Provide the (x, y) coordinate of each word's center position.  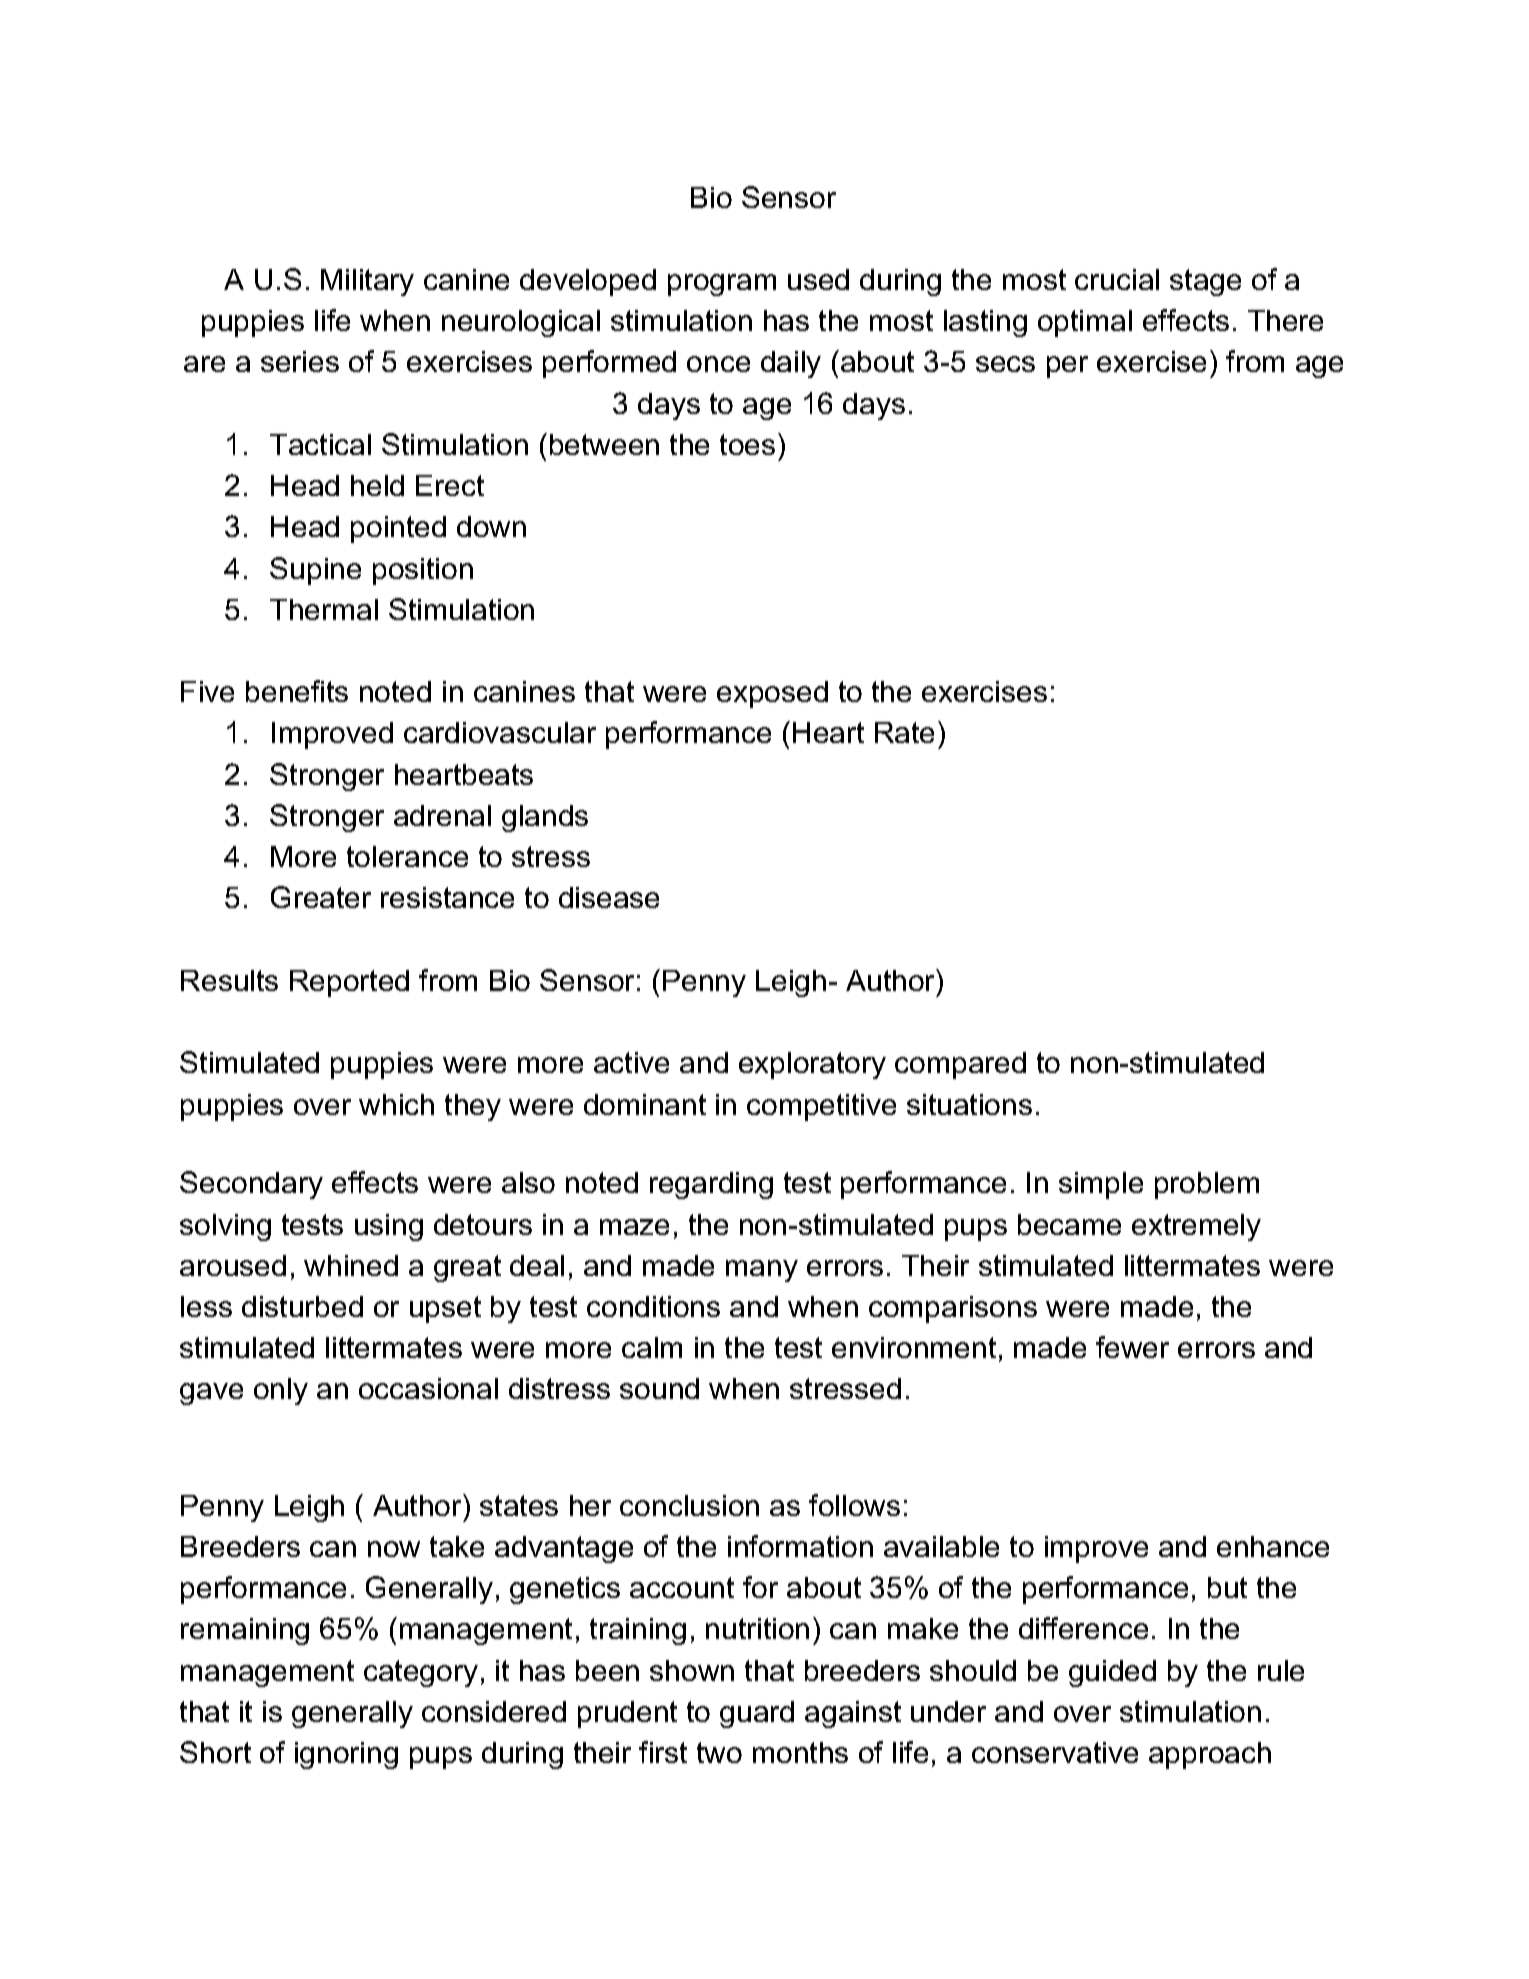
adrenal (442, 815)
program (722, 285)
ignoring (346, 1755)
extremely (1196, 1227)
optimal (1085, 323)
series (300, 361)
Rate (904, 732)
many (762, 1271)
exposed (772, 694)
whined (351, 1265)
